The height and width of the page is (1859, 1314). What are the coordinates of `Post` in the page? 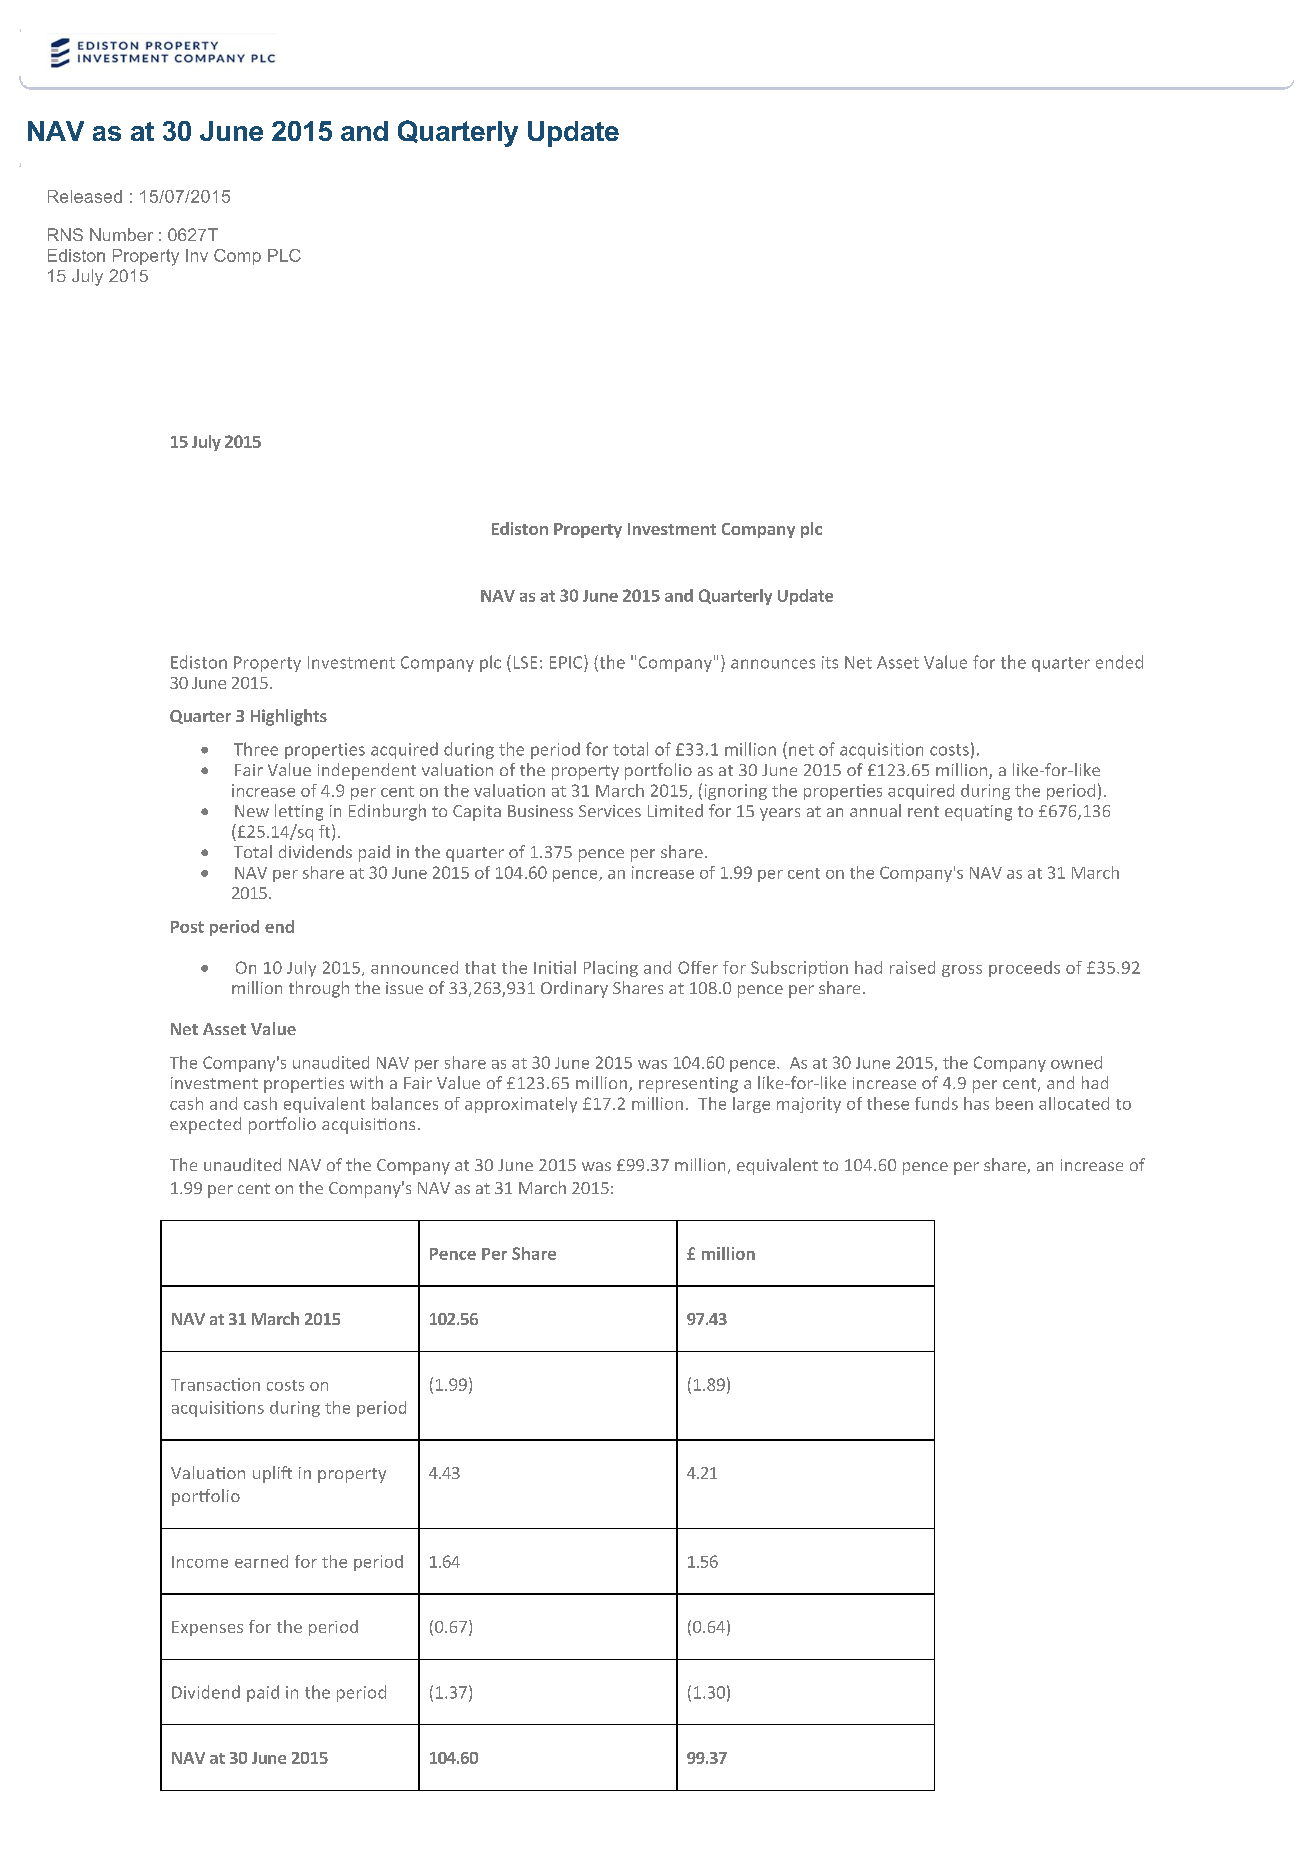 It's located at (187, 927).
